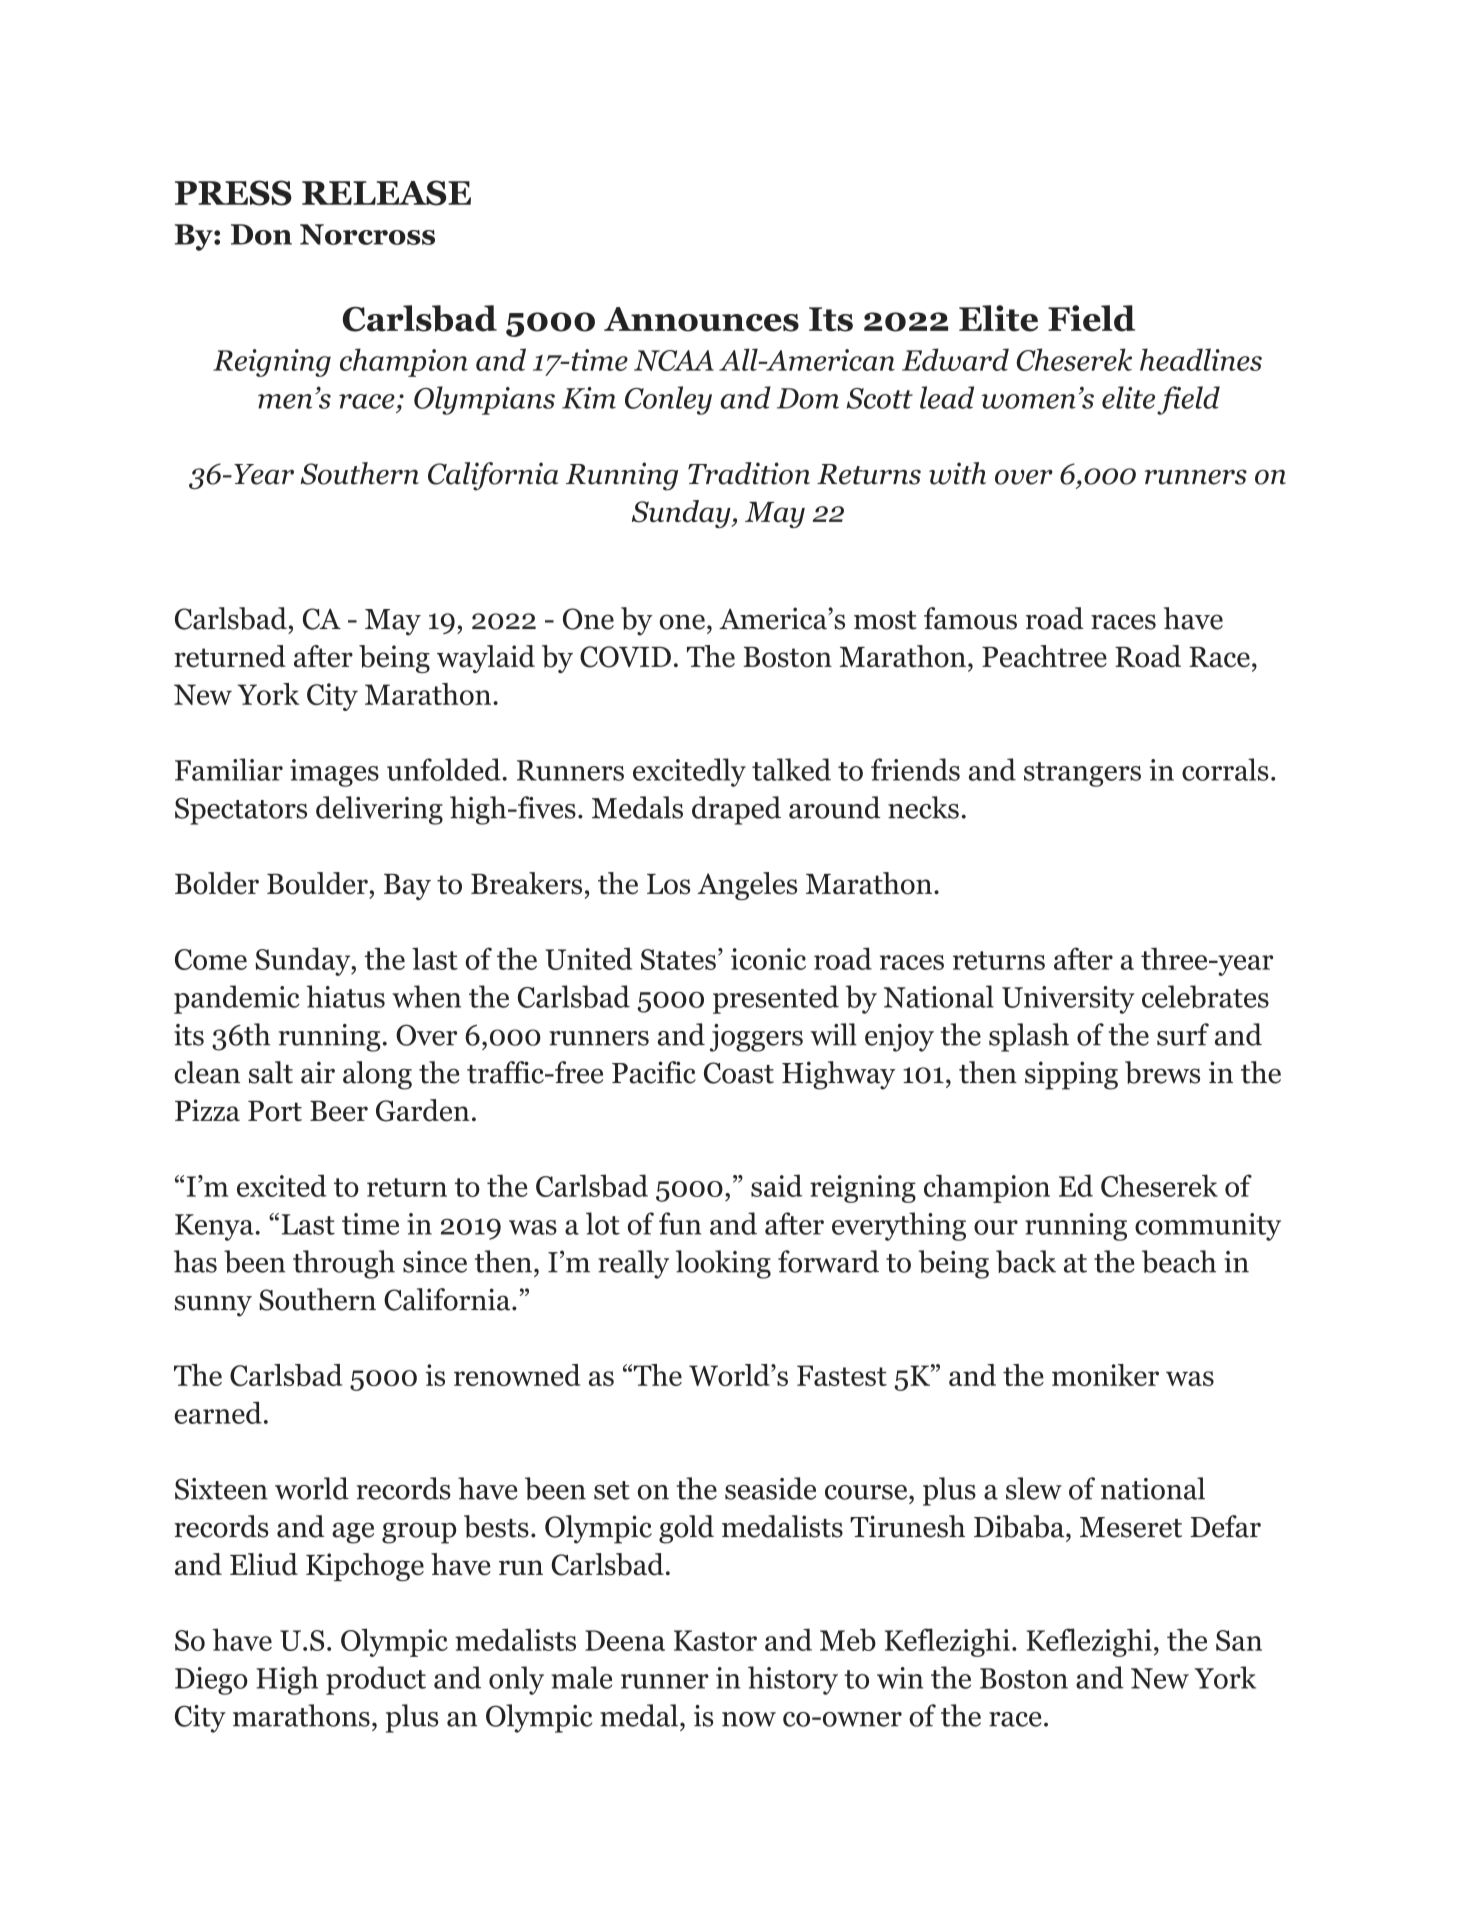 The image size is (1477, 1911). Describe the element at coordinates (1201, 359) in the screenshot. I see `headlines` at that location.
